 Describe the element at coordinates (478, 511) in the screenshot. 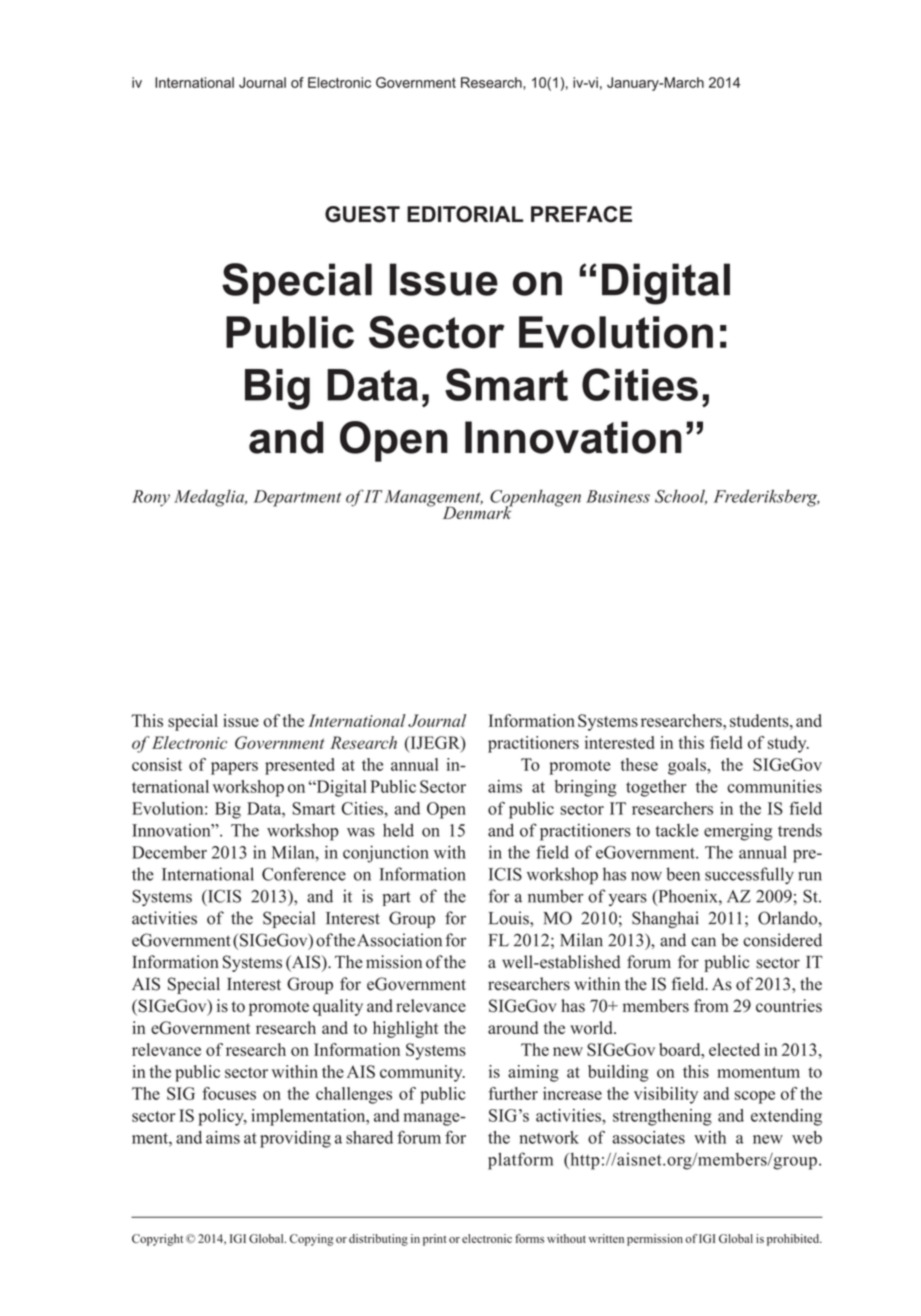

I see `Denmark` at that location.
